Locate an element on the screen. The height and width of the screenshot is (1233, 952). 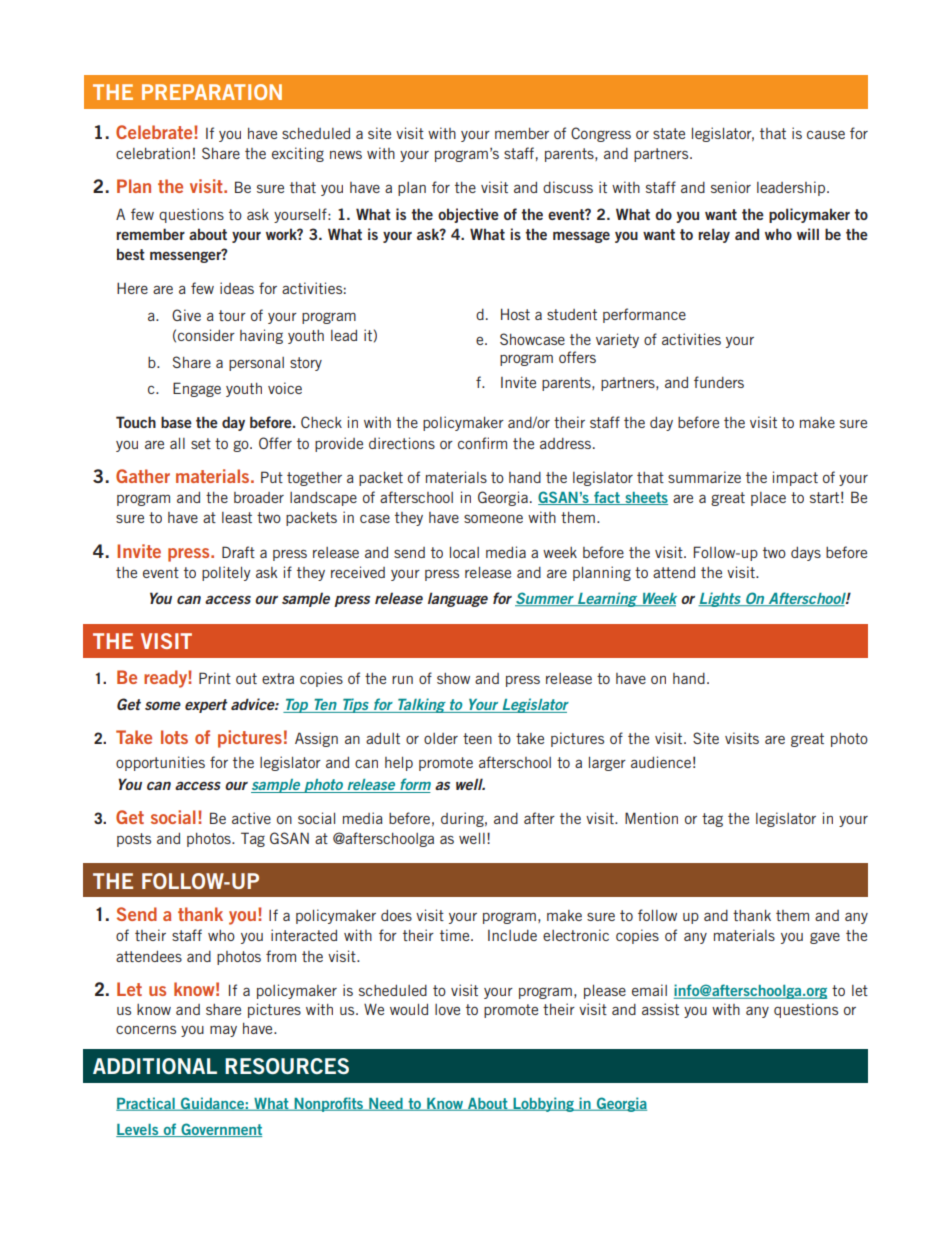
Lights is located at coordinates (720, 599).
